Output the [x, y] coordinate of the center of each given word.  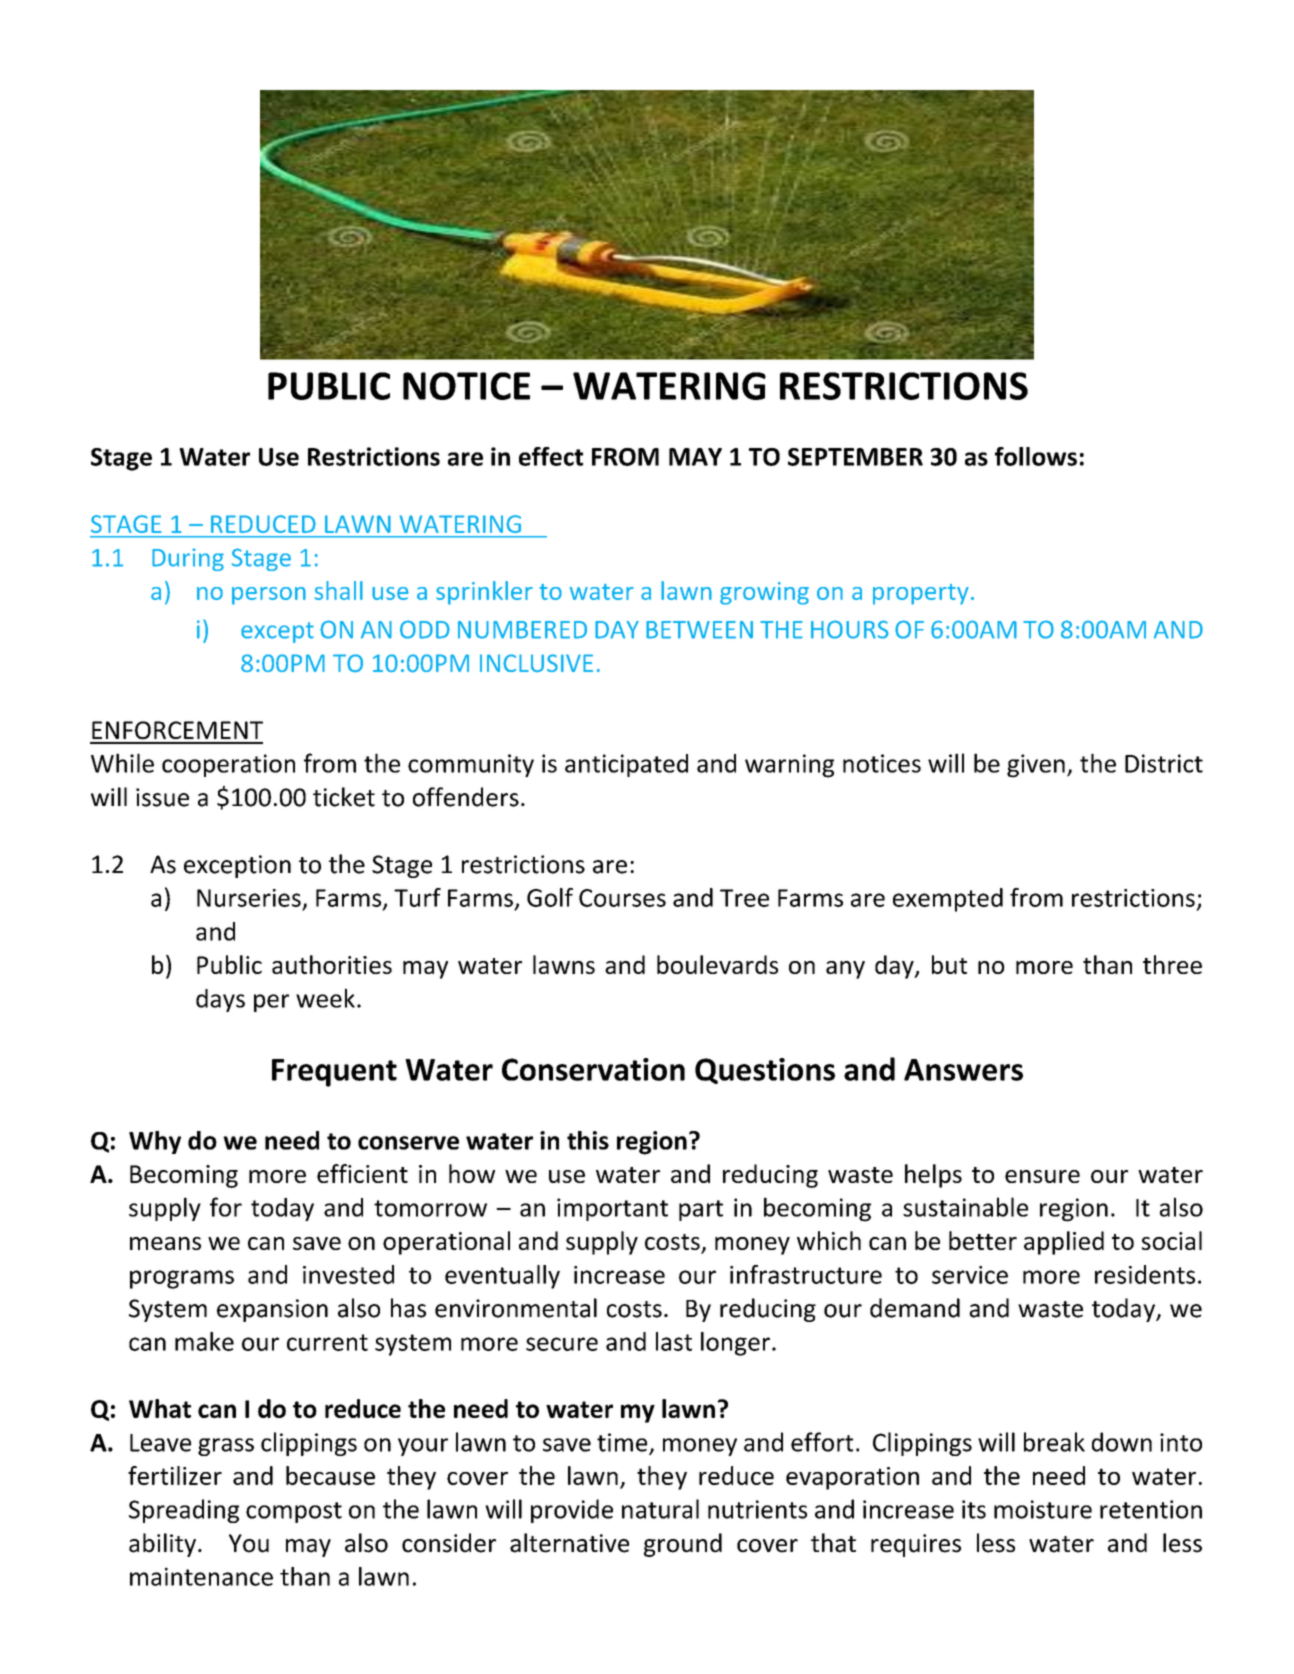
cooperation [228, 765]
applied [1064, 1243]
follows [1036, 456]
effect [551, 456]
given [1036, 766]
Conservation [593, 1069]
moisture [1043, 1509]
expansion [272, 1310]
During [188, 559]
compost [294, 1512]
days [220, 1000]
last [674, 1341]
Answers [963, 1070]
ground [683, 1545]
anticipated [626, 765]
